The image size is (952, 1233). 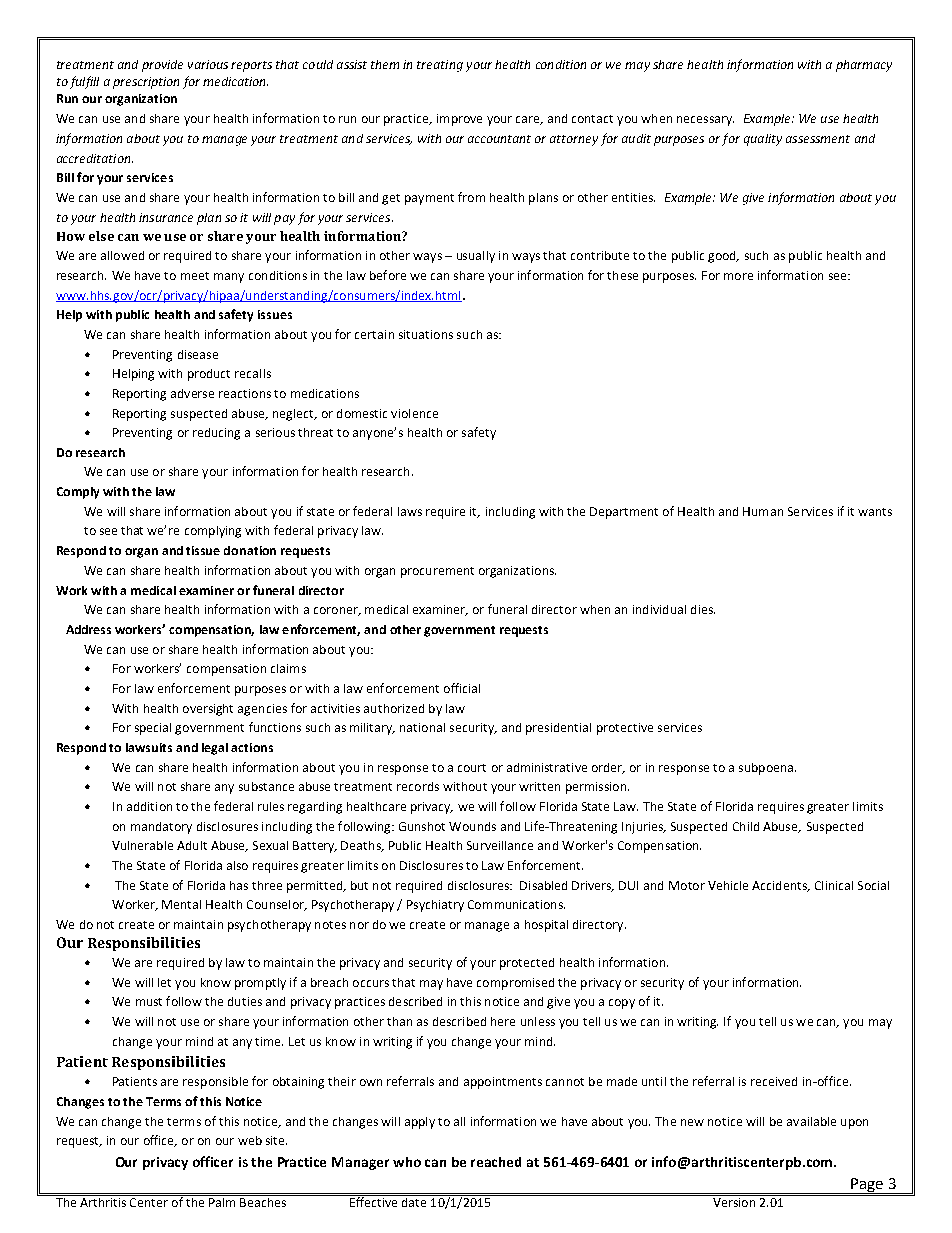 I want to click on more, so click(x=738, y=276).
